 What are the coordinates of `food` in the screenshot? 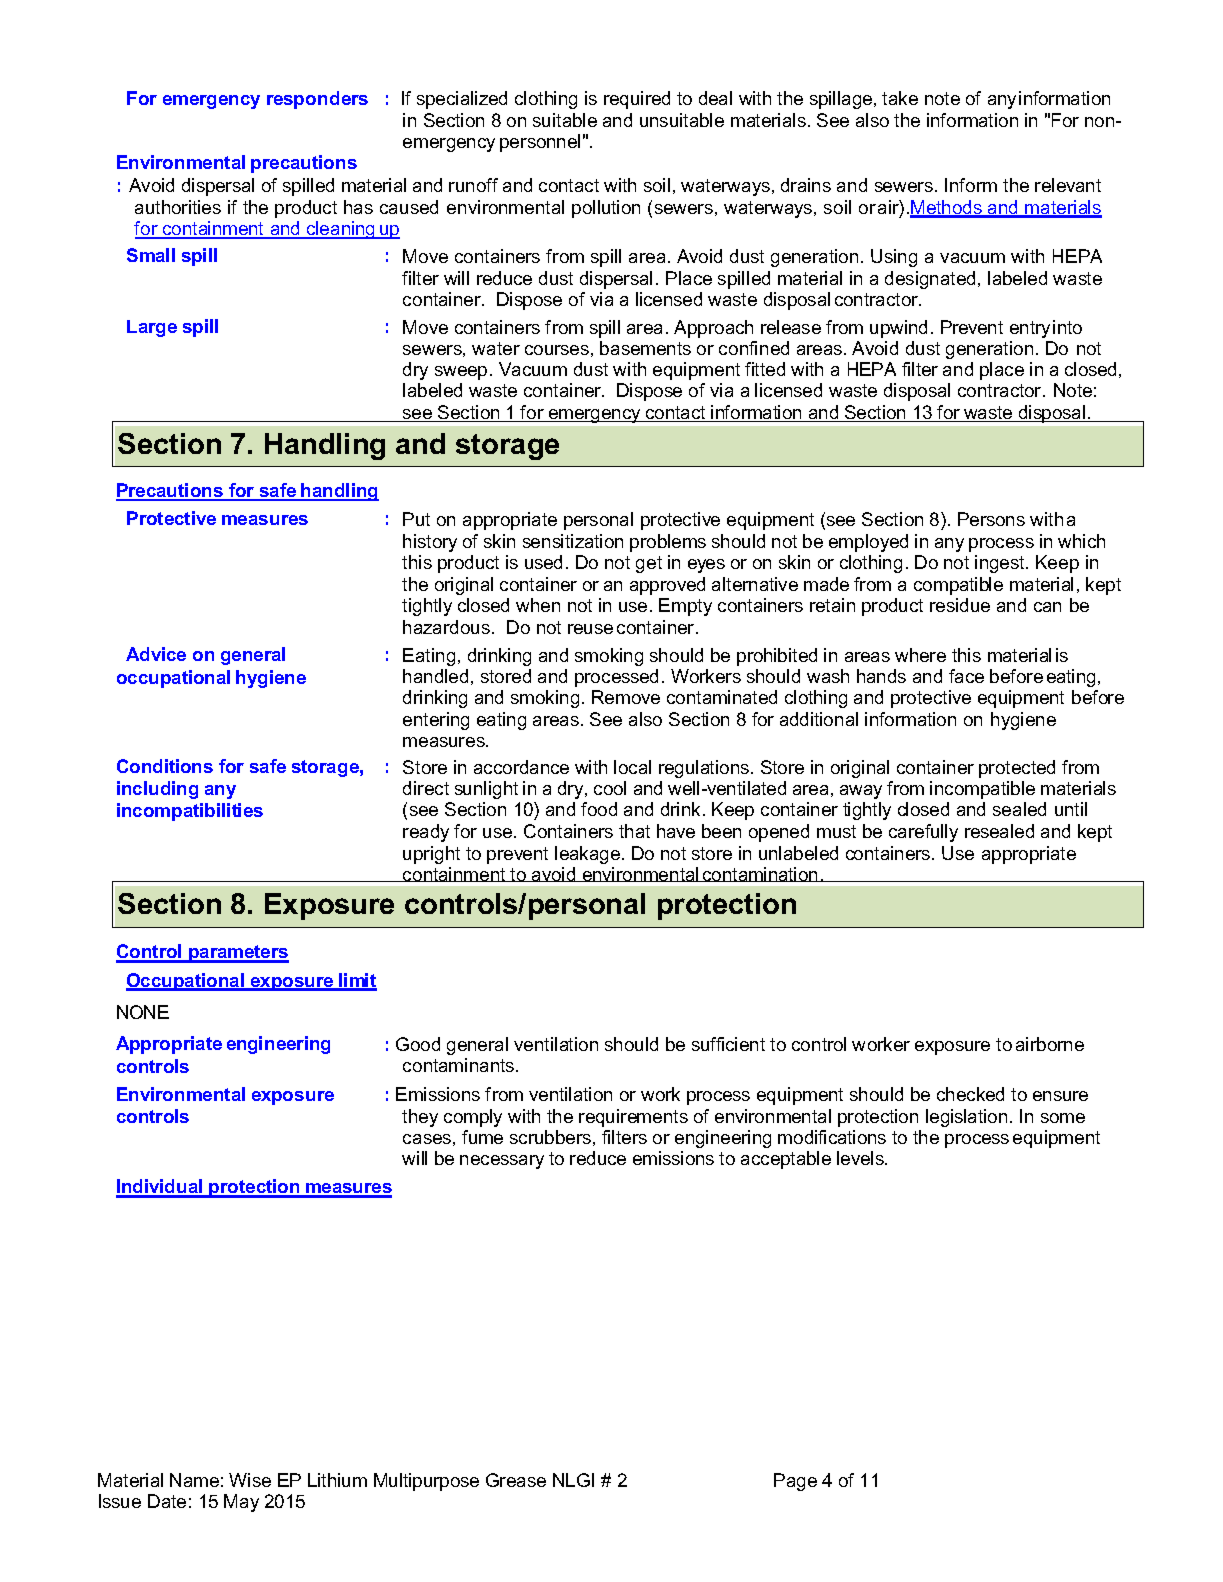 It's located at (599, 809).
